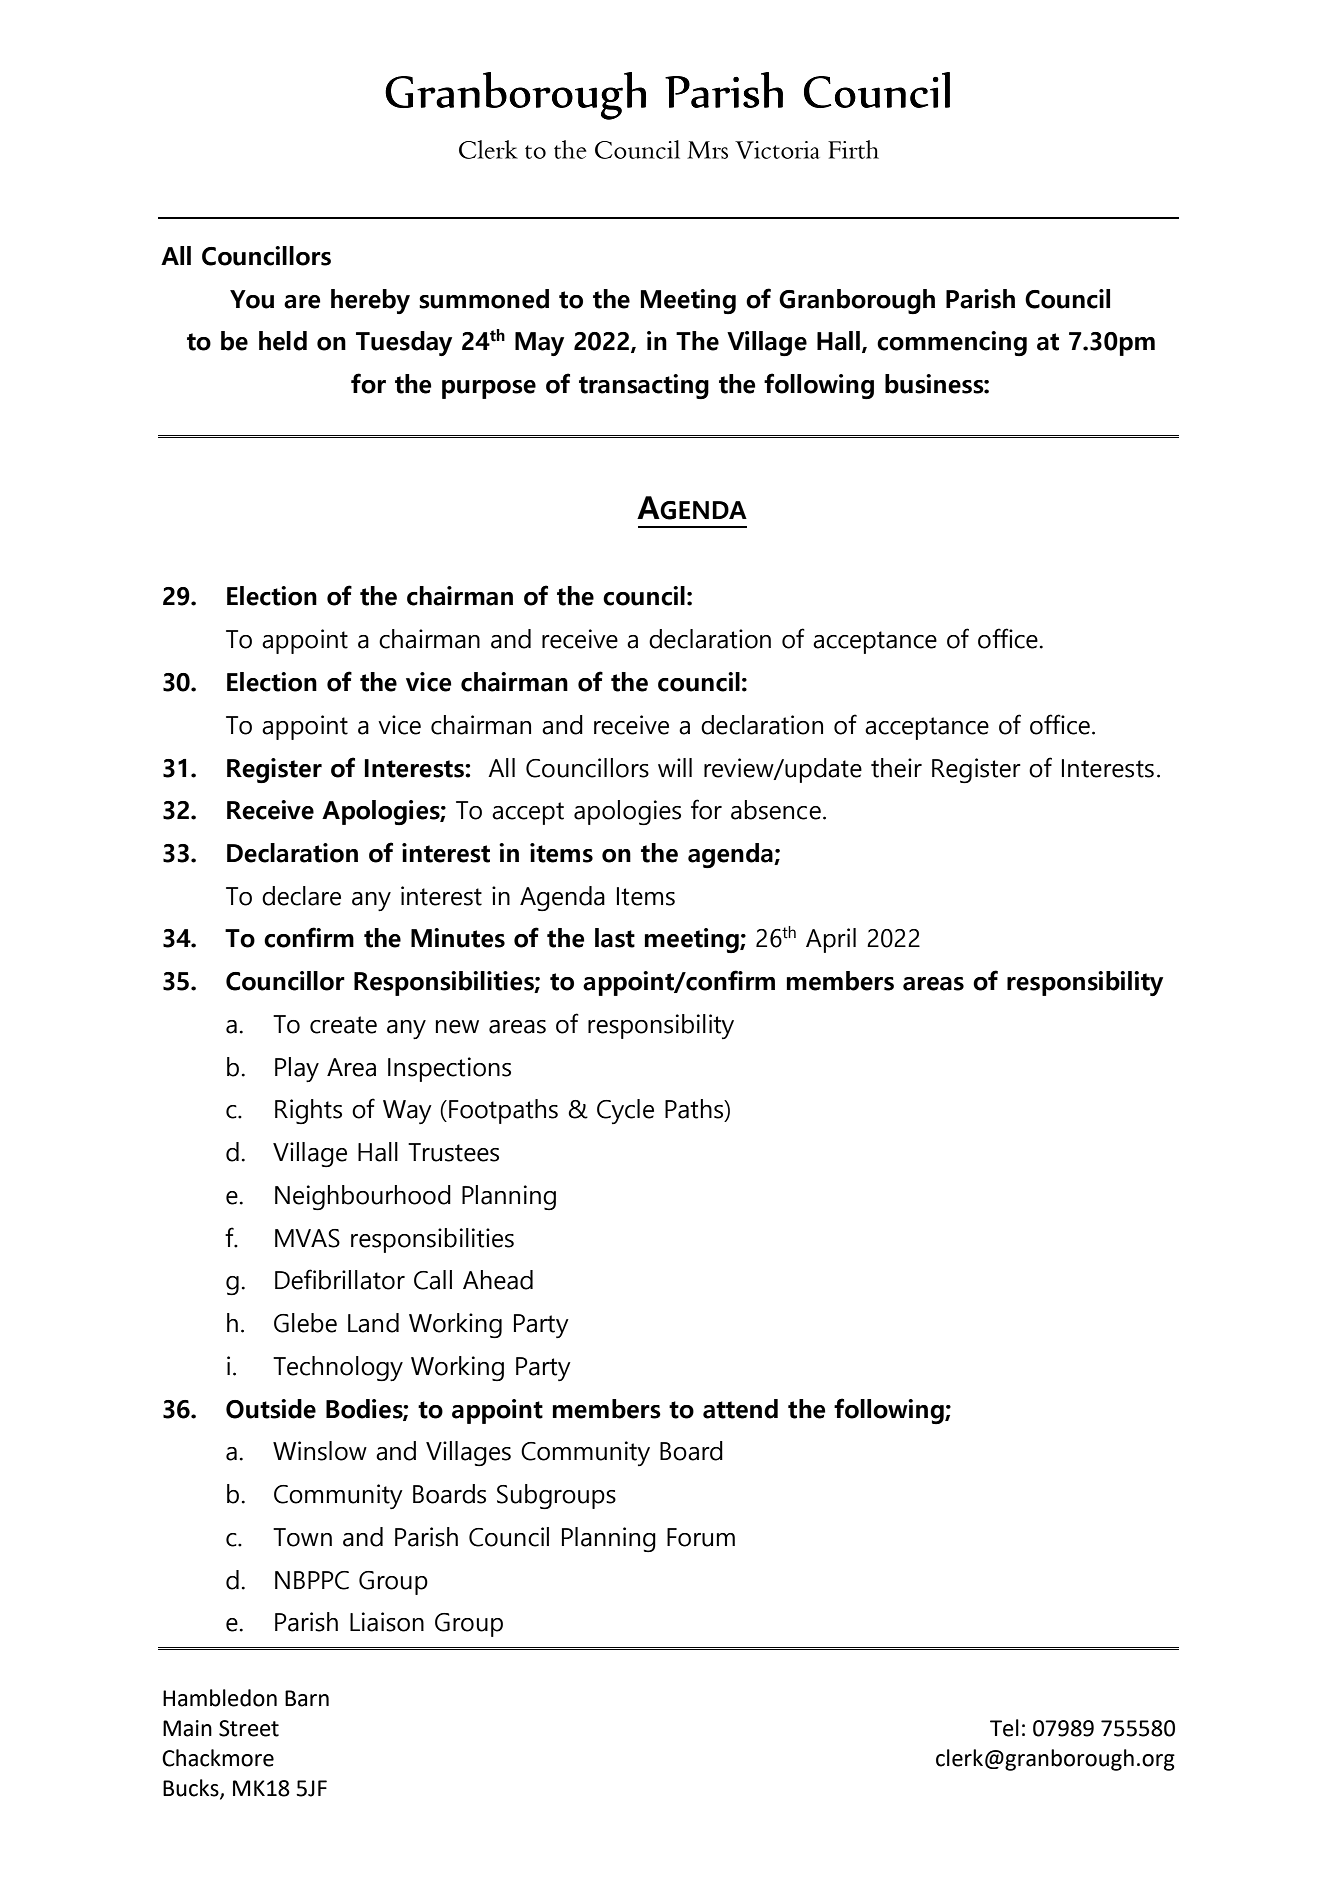 The height and width of the screenshot is (1891, 1337). Describe the element at coordinates (301, 896) in the screenshot. I see `declare` at that location.
